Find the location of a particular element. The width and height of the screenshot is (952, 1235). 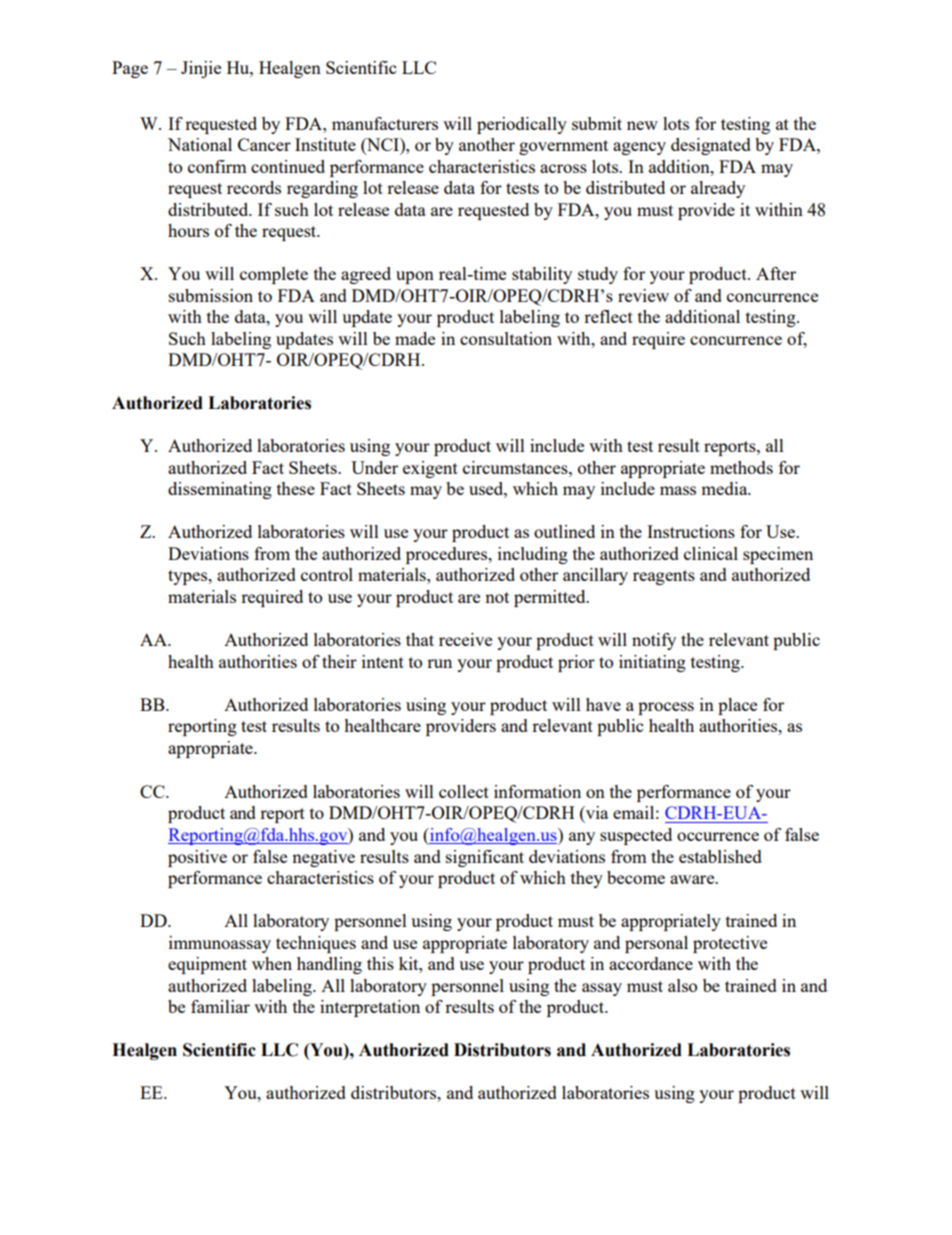

positive is located at coordinates (197, 858).
